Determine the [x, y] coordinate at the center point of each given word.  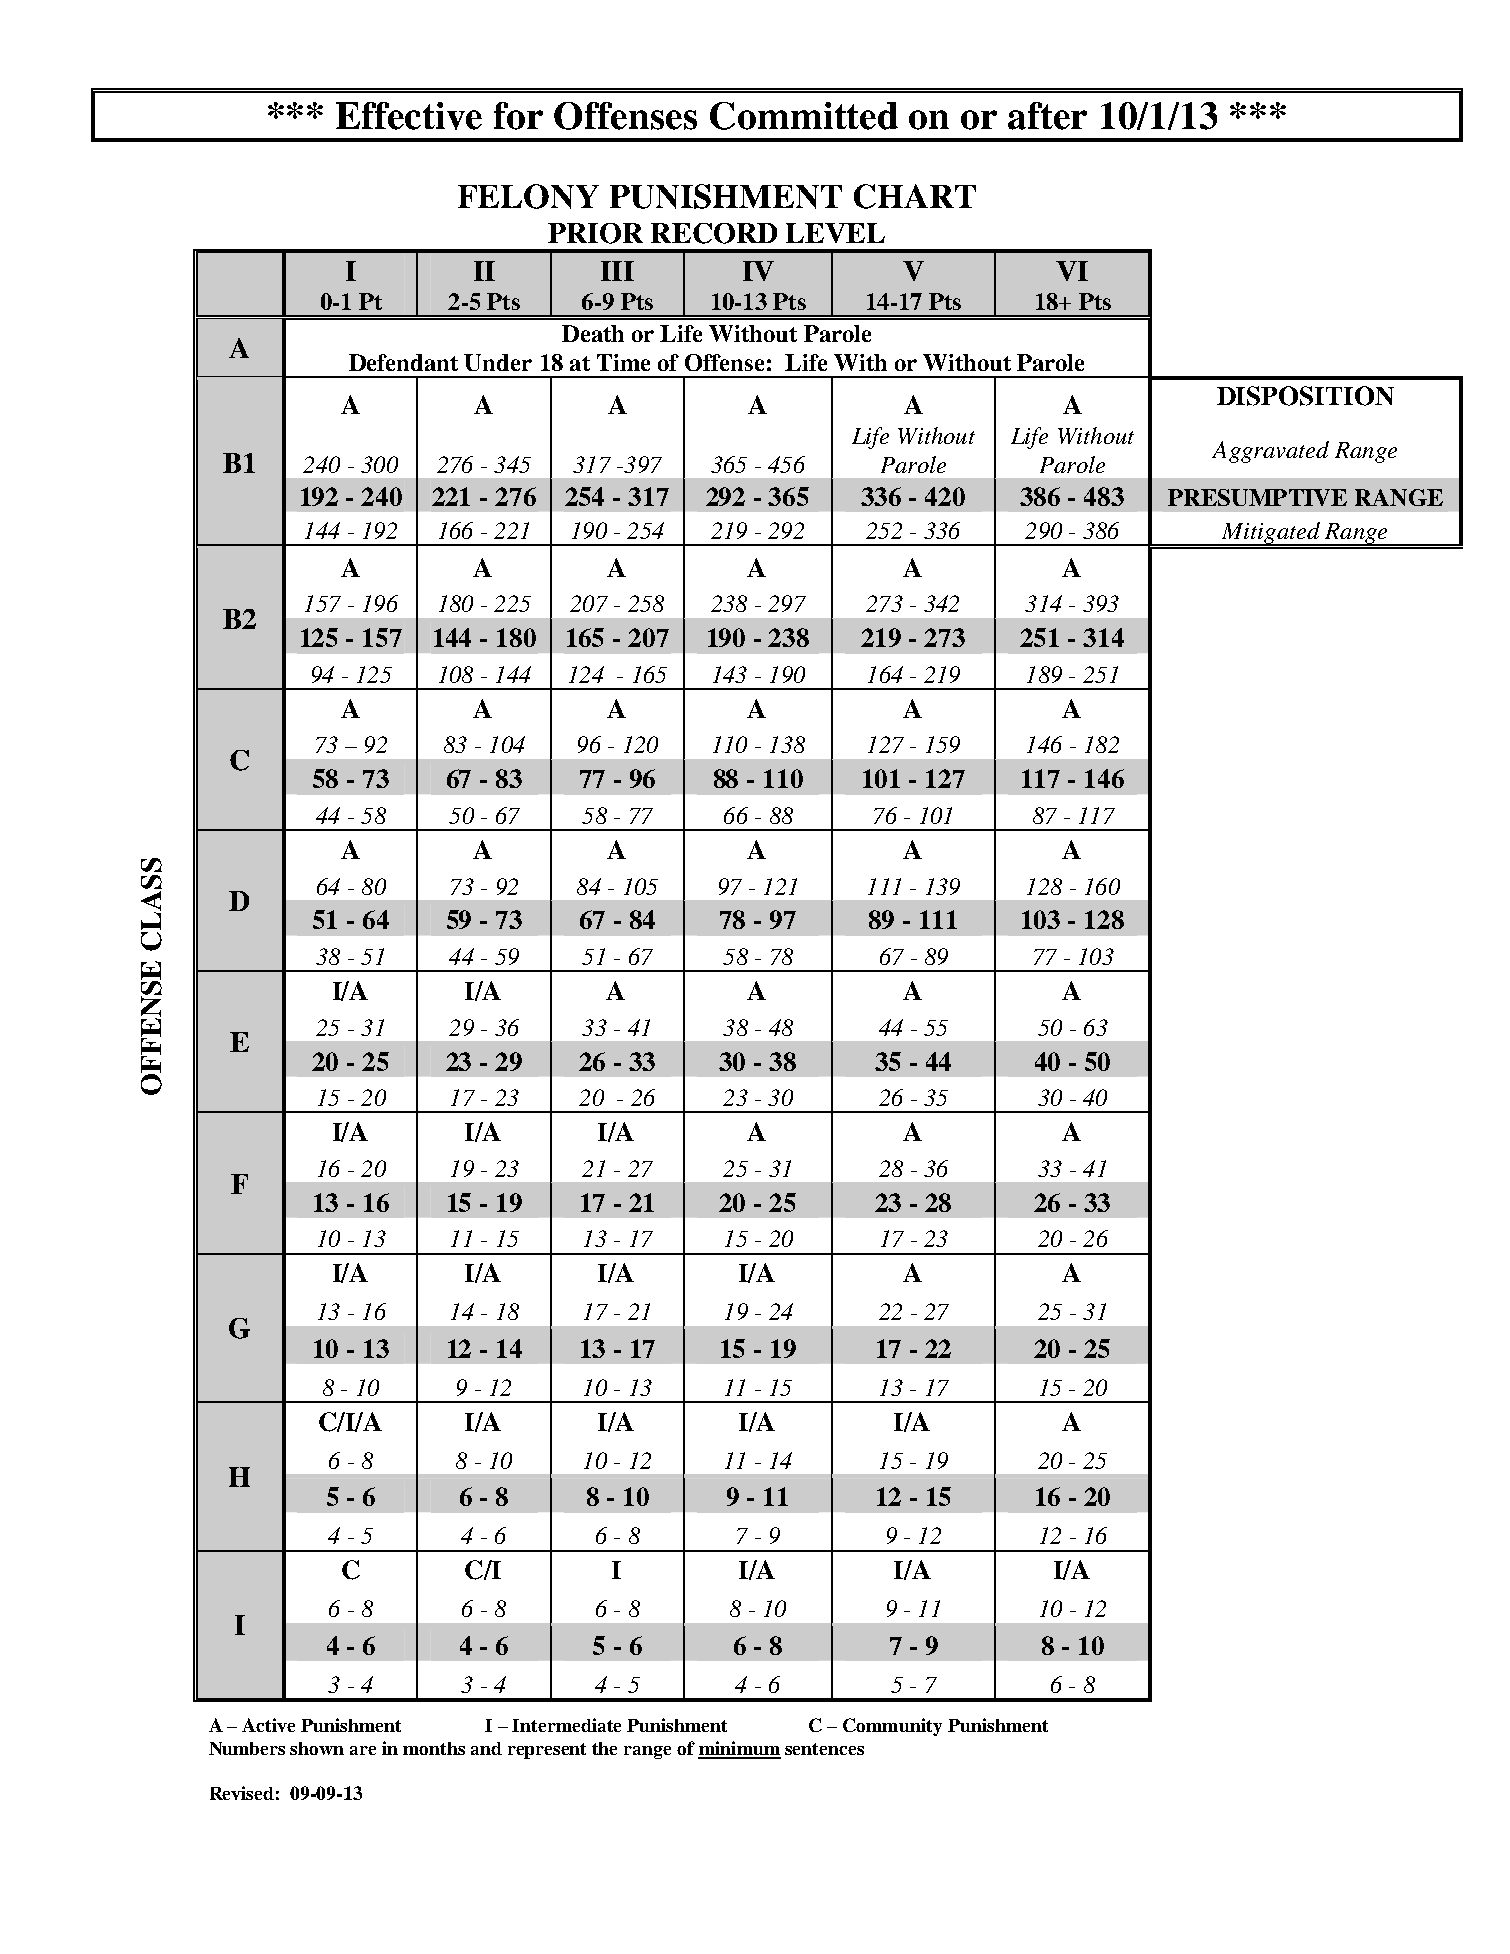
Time [623, 362]
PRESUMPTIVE [1257, 497]
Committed [804, 116]
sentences [824, 1749]
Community [892, 1727]
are [363, 1750]
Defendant [403, 362]
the [604, 1748]
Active [268, 1725]
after [1047, 116]
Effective [409, 116]
